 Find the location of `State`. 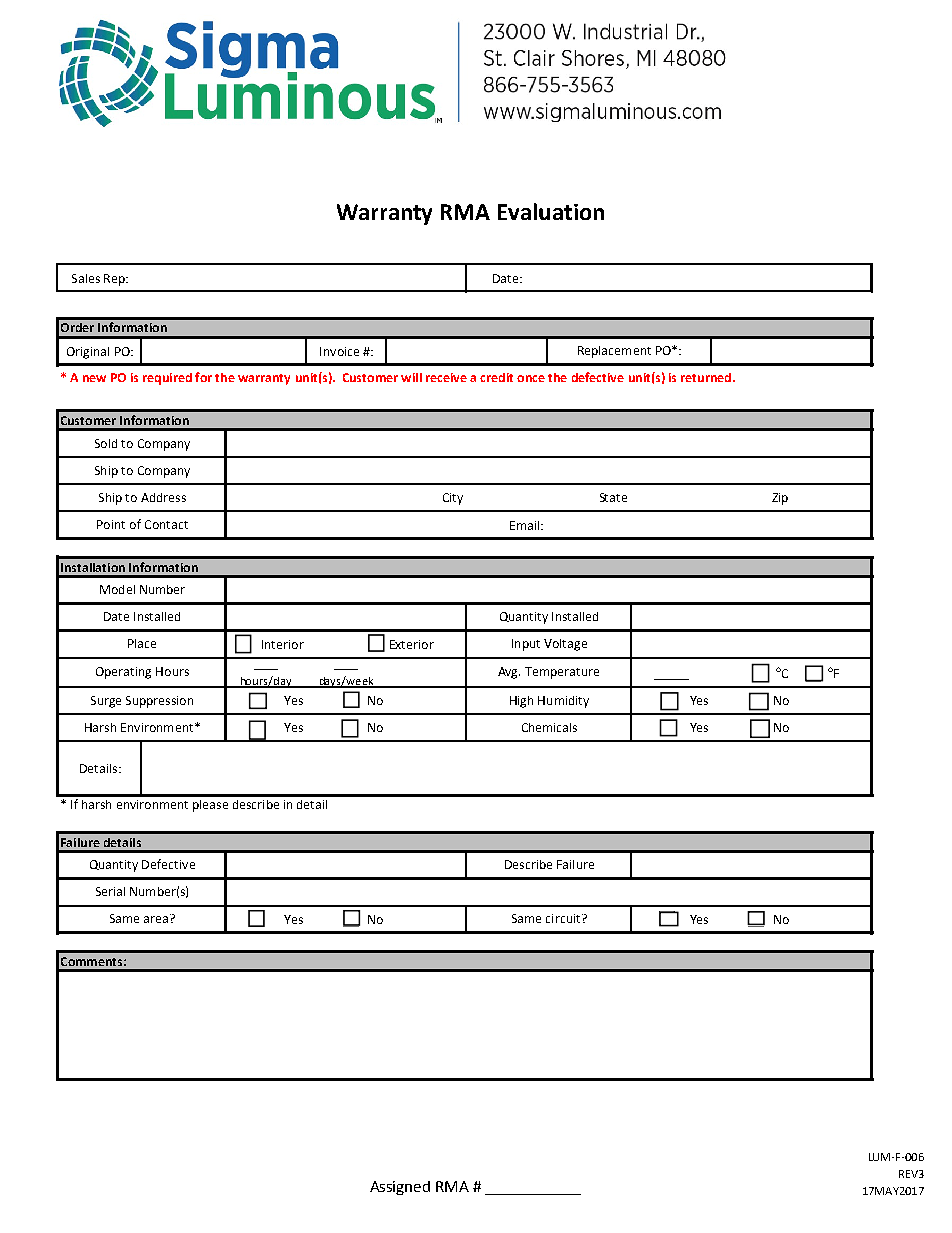

State is located at coordinates (613, 497).
